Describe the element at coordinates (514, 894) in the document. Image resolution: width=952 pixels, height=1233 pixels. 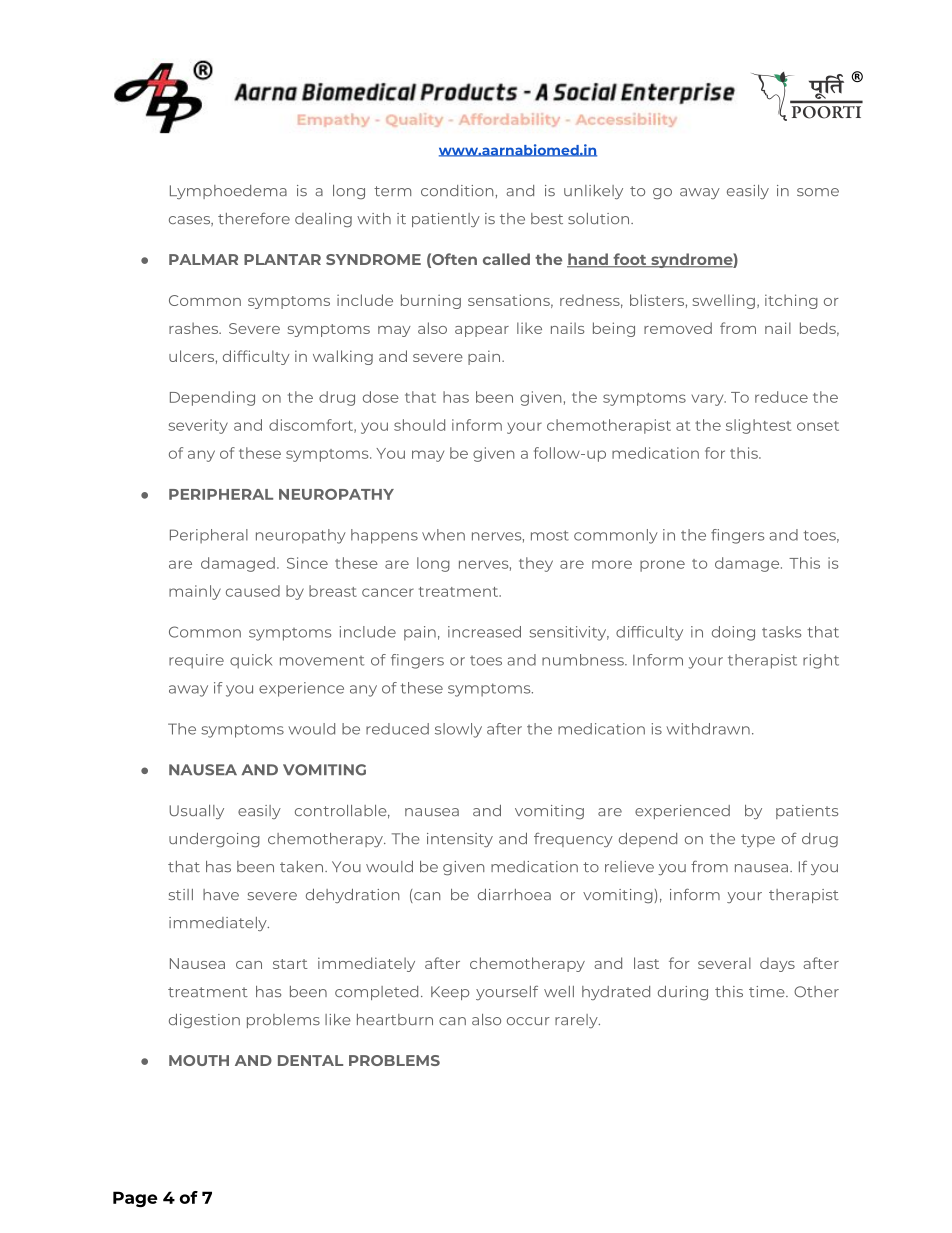
I see `diarrhoea` at that location.
